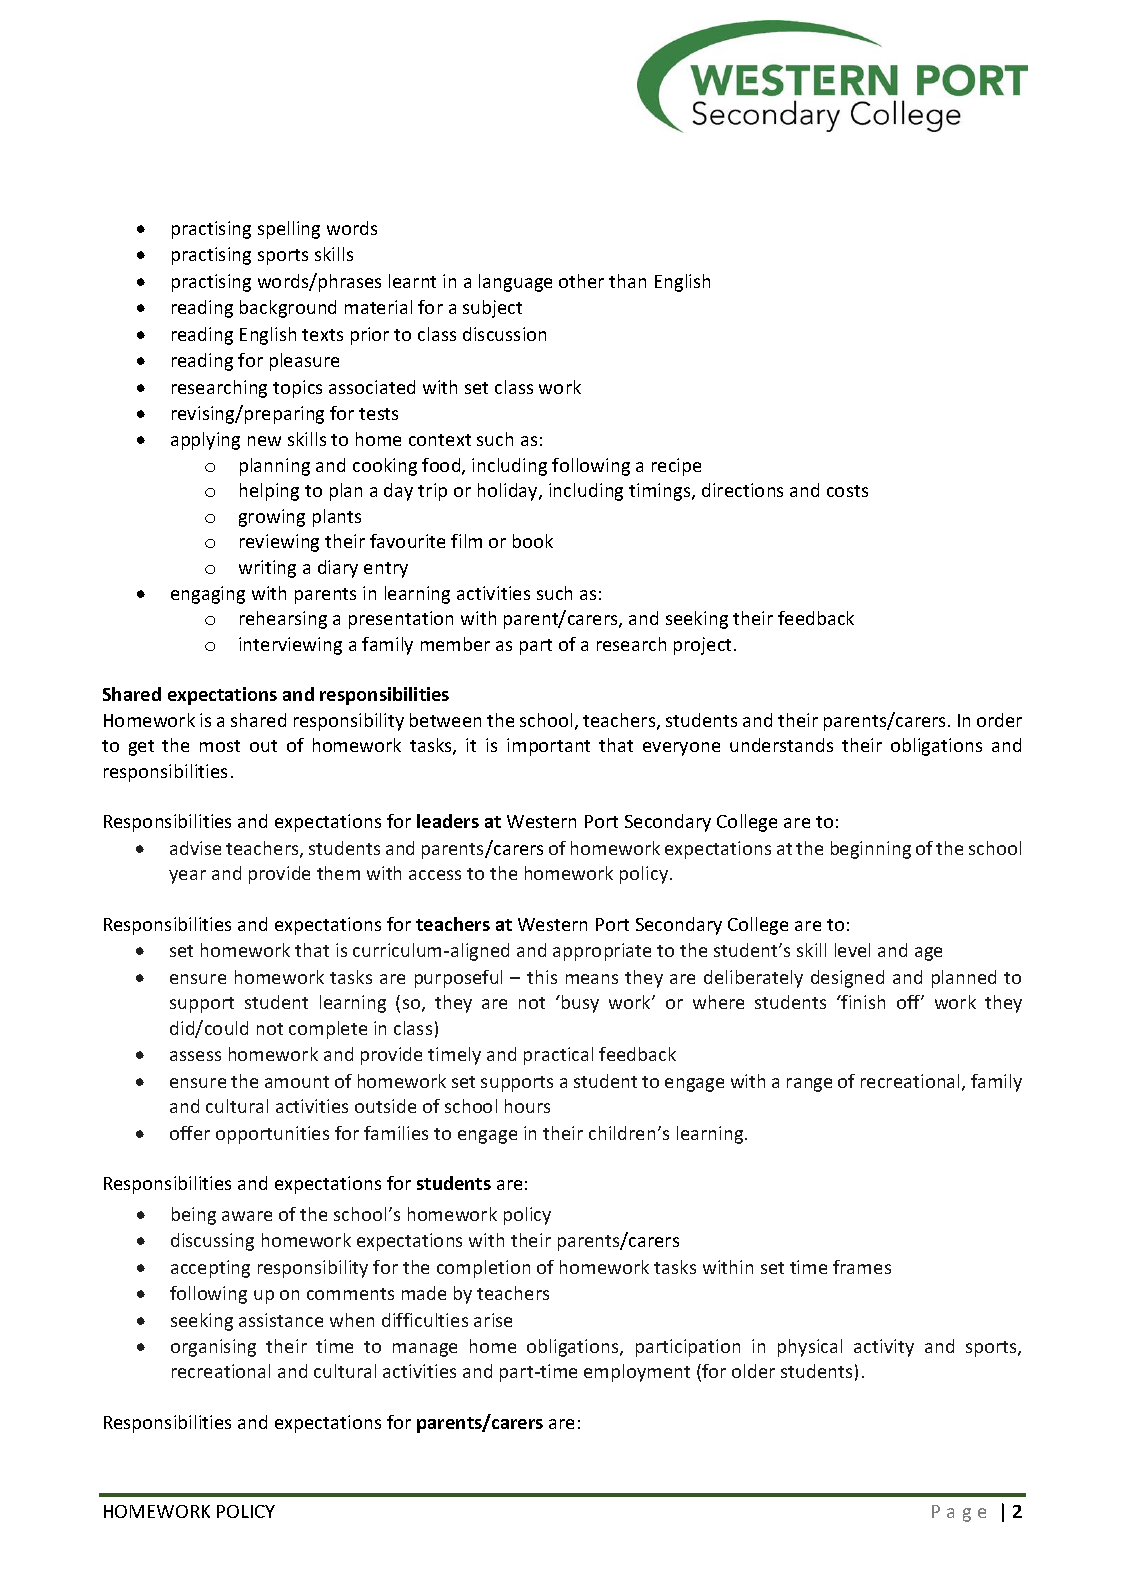 The height and width of the screenshot is (1591, 1125). Describe the element at coordinates (289, 230) in the screenshot. I see `spelling` at that location.
